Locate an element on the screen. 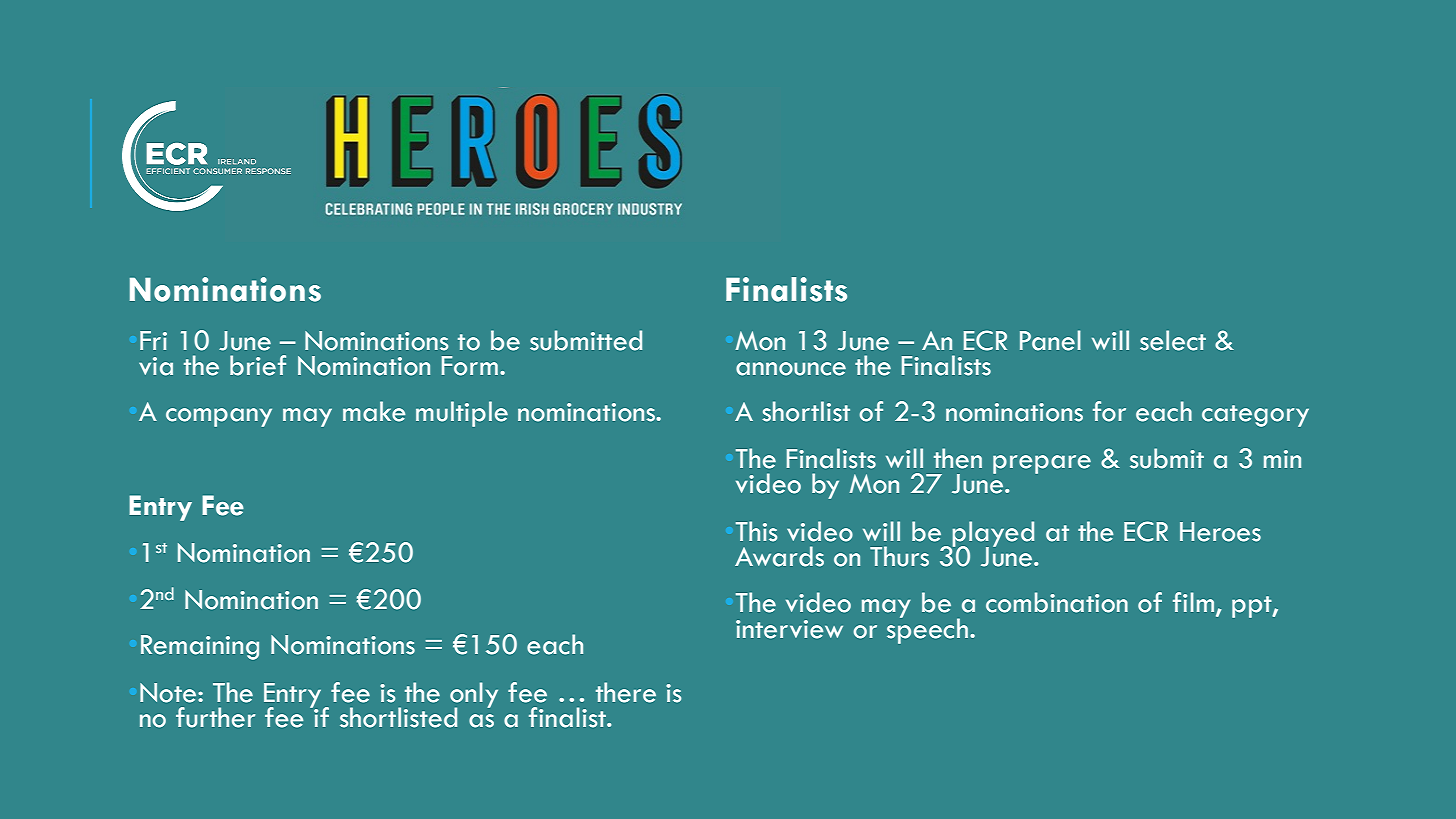 The height and width of the screenshot is (819, 1456). Remaining is located at coordinates (200, 647).
